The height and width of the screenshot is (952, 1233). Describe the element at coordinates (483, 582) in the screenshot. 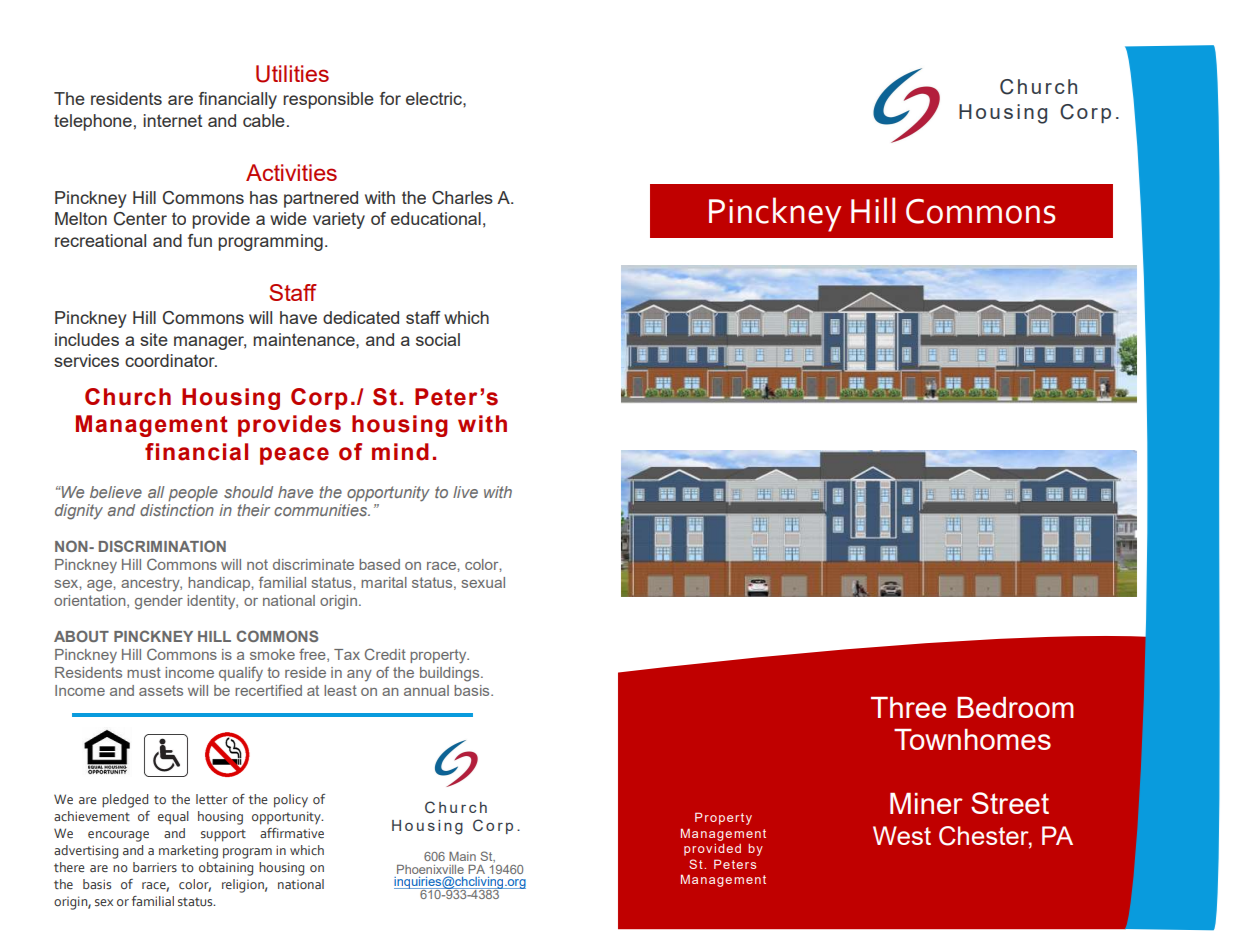

I see `sexual` at that location.
